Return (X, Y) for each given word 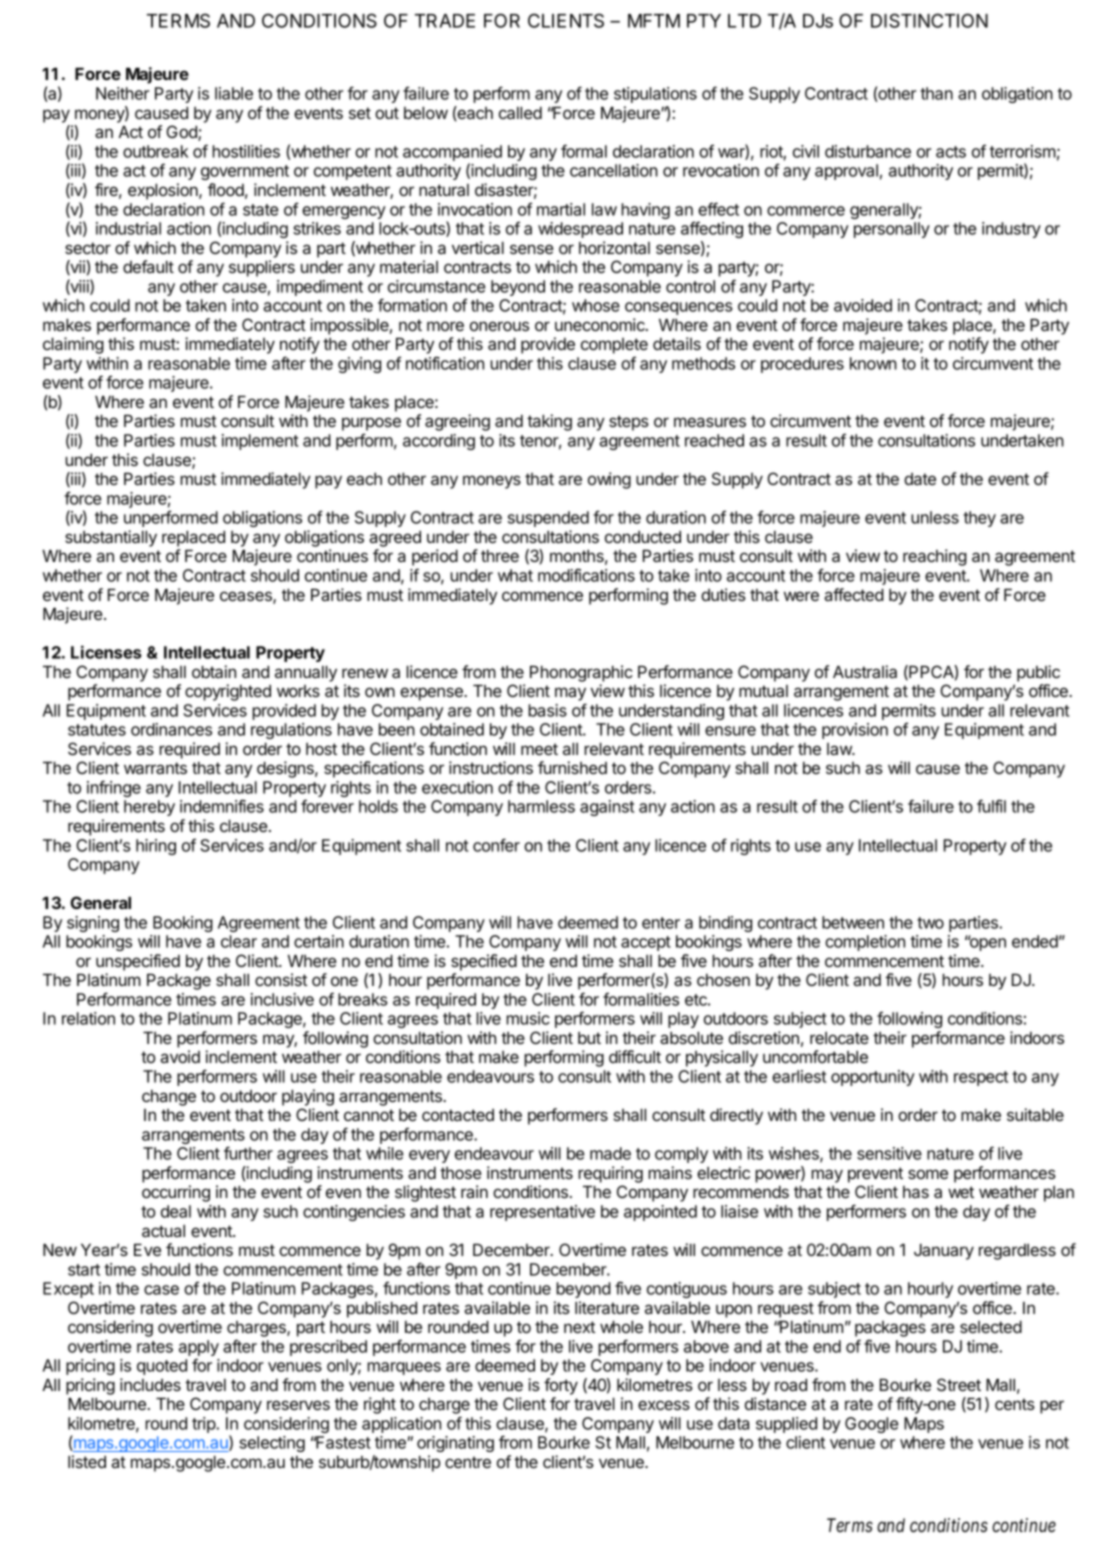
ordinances (171, 729)
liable (234, 93)
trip (204, 1425)
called (520, 112)
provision (855, 731)
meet (539, 749)
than (936, 93)
